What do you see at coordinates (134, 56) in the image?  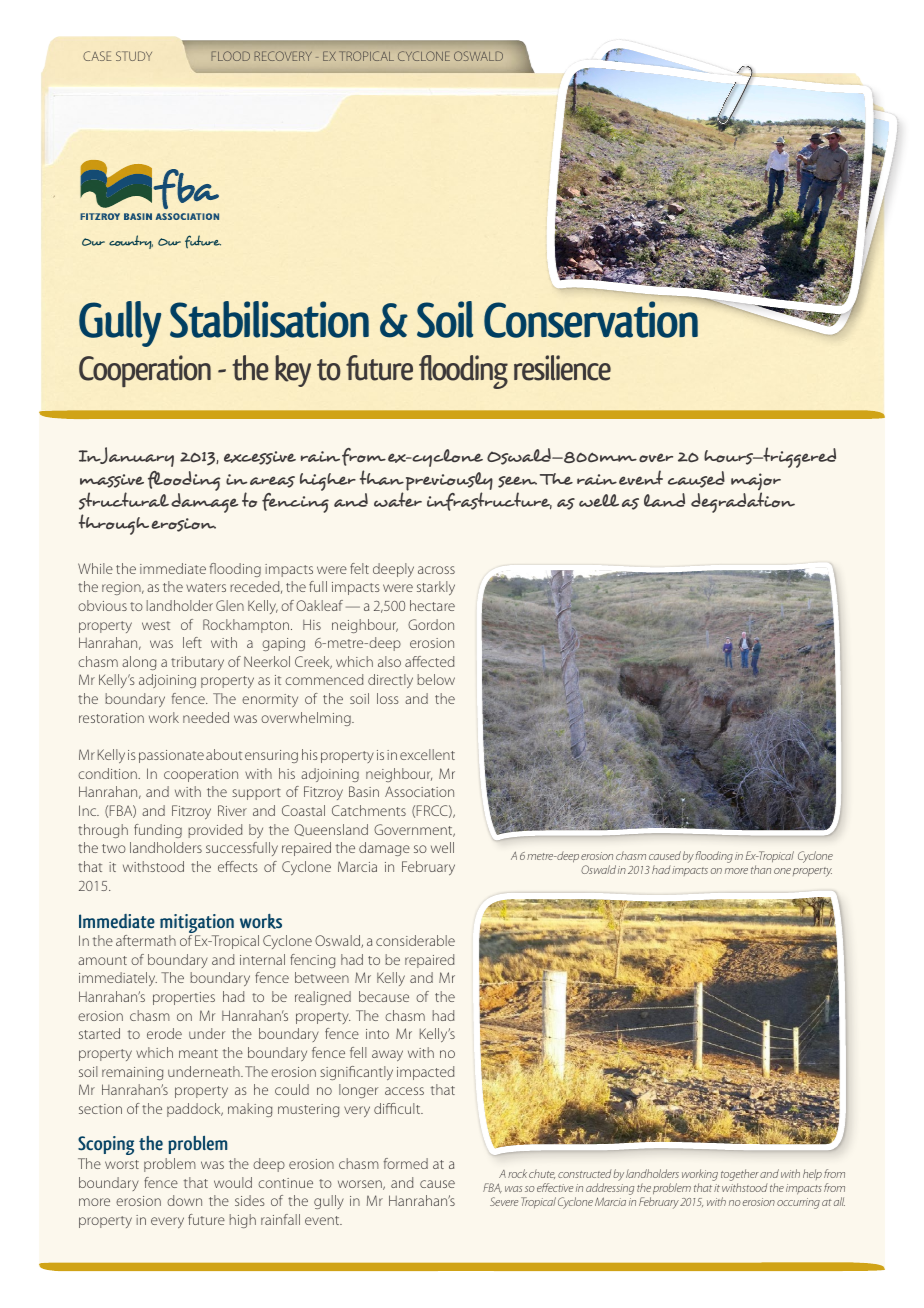 I see `STUDY` at bounding box center [134, 56].
